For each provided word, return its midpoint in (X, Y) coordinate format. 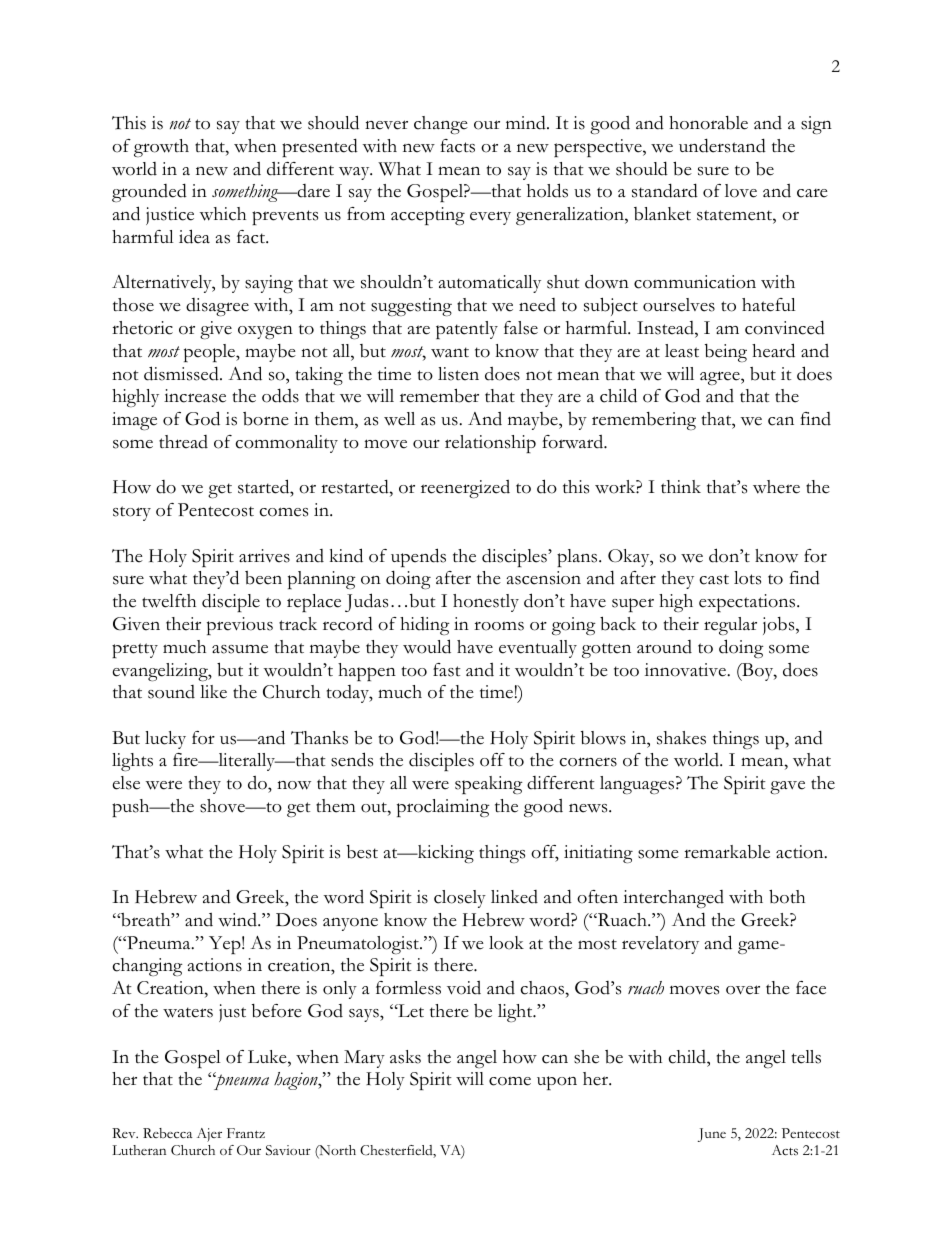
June (712, 1135)
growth (161, 148)
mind (527, 122)
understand (722, 145)
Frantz (246, 1133)
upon (557, 1083)
